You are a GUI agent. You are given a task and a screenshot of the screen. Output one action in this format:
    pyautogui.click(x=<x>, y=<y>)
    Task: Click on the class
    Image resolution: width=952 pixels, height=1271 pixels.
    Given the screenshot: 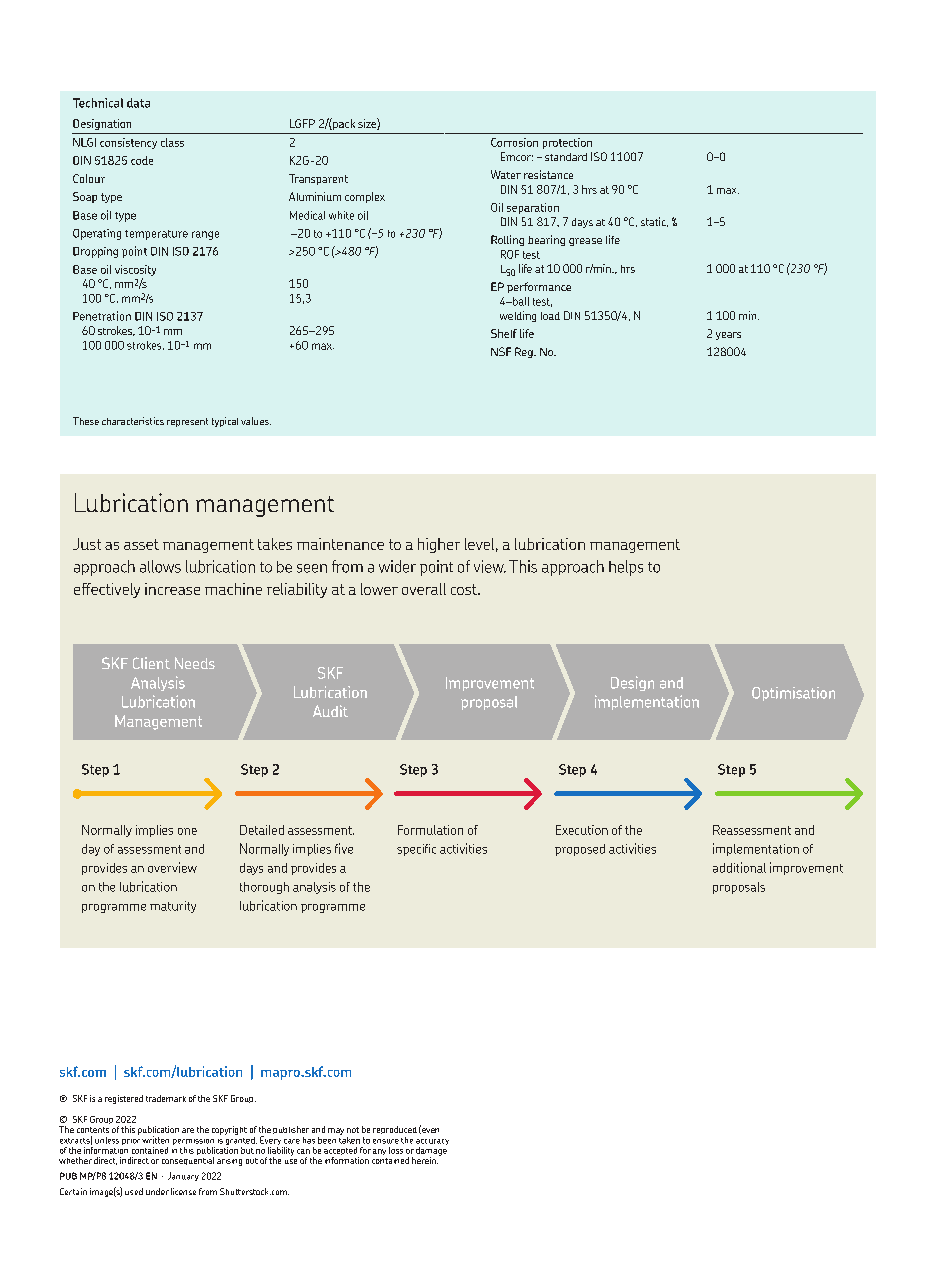 What is the action you would take?
    pyautogui.click(x=172, y=142)
